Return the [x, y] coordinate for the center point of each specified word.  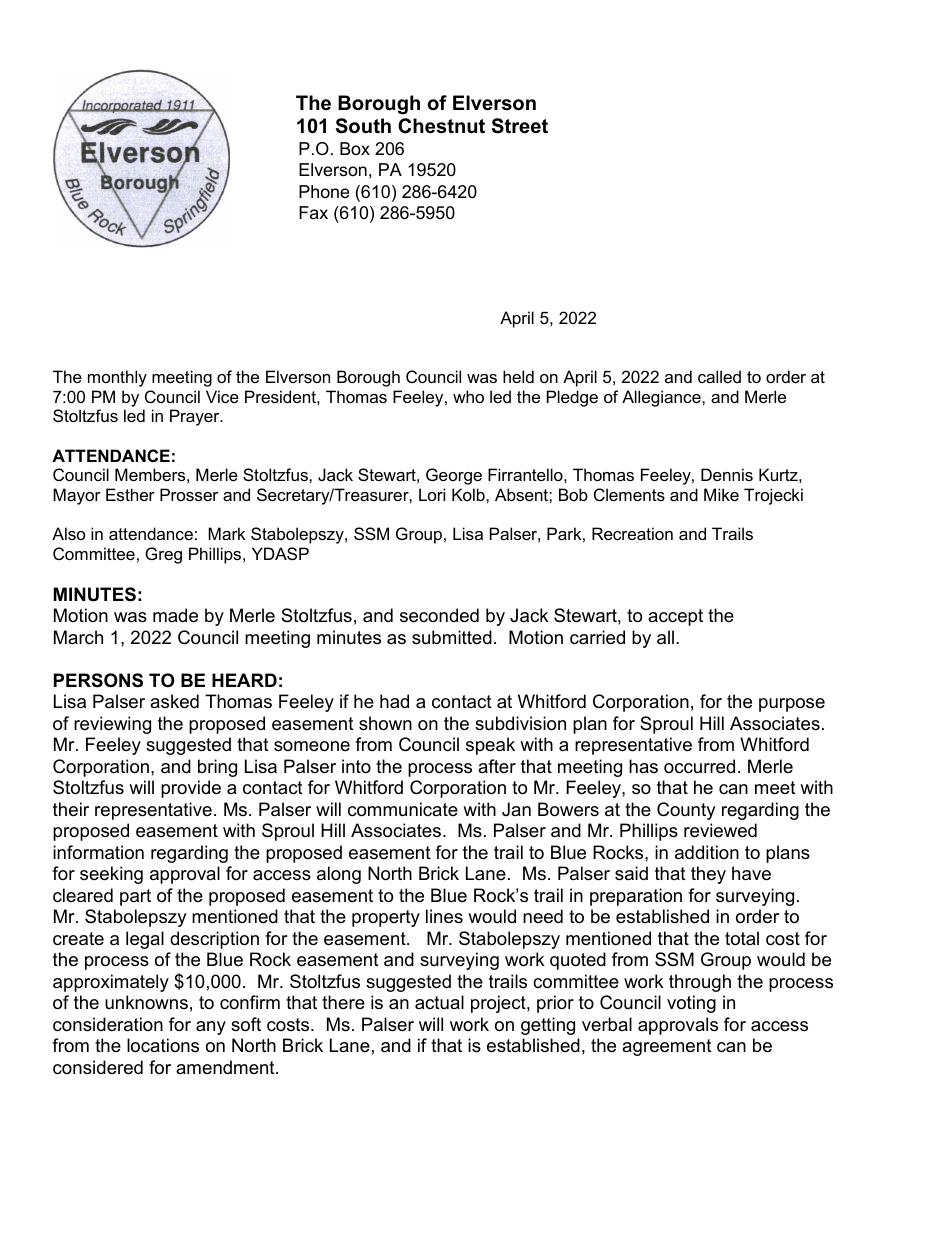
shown [385, 723]
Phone [324, 191]
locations [163, 1045]
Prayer [196, 417]
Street [520, 126]
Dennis [727, 474]
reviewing [112, 725]
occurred [699, 766]
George [454, 476]
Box [355, 148]
